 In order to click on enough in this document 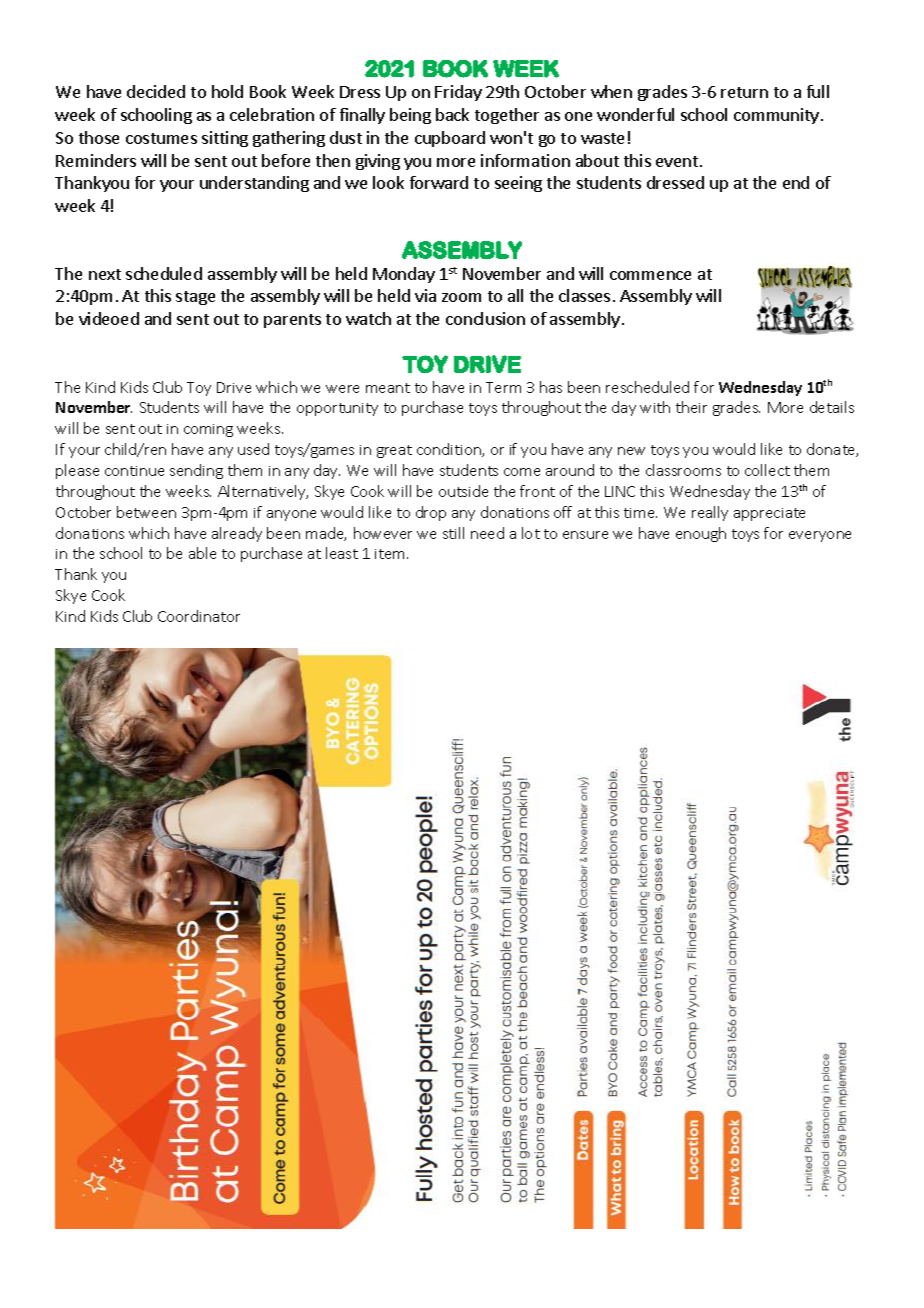, I will do `click(701, 534)`.
